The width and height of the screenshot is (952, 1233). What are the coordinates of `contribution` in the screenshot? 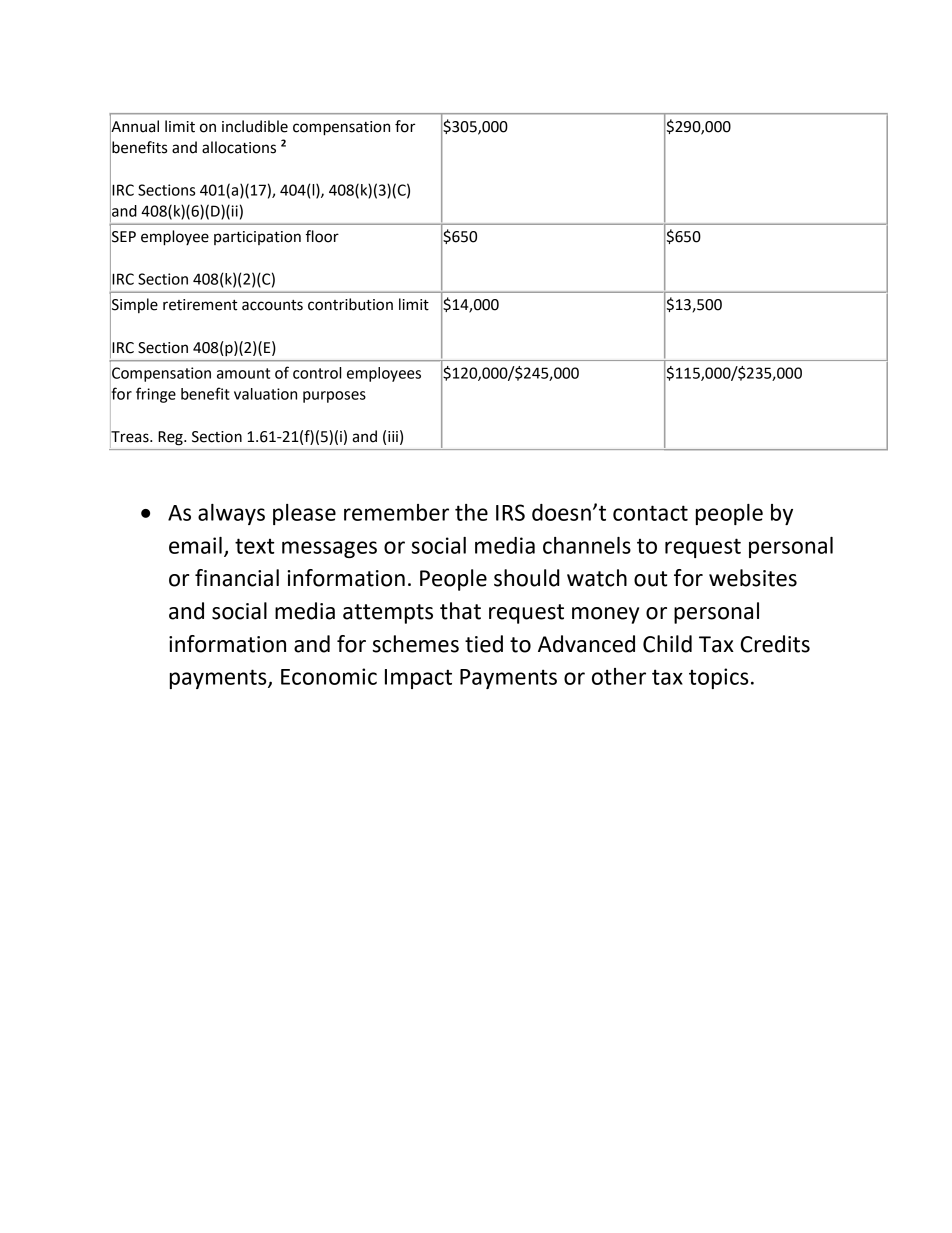 It's located at (350, 304).
